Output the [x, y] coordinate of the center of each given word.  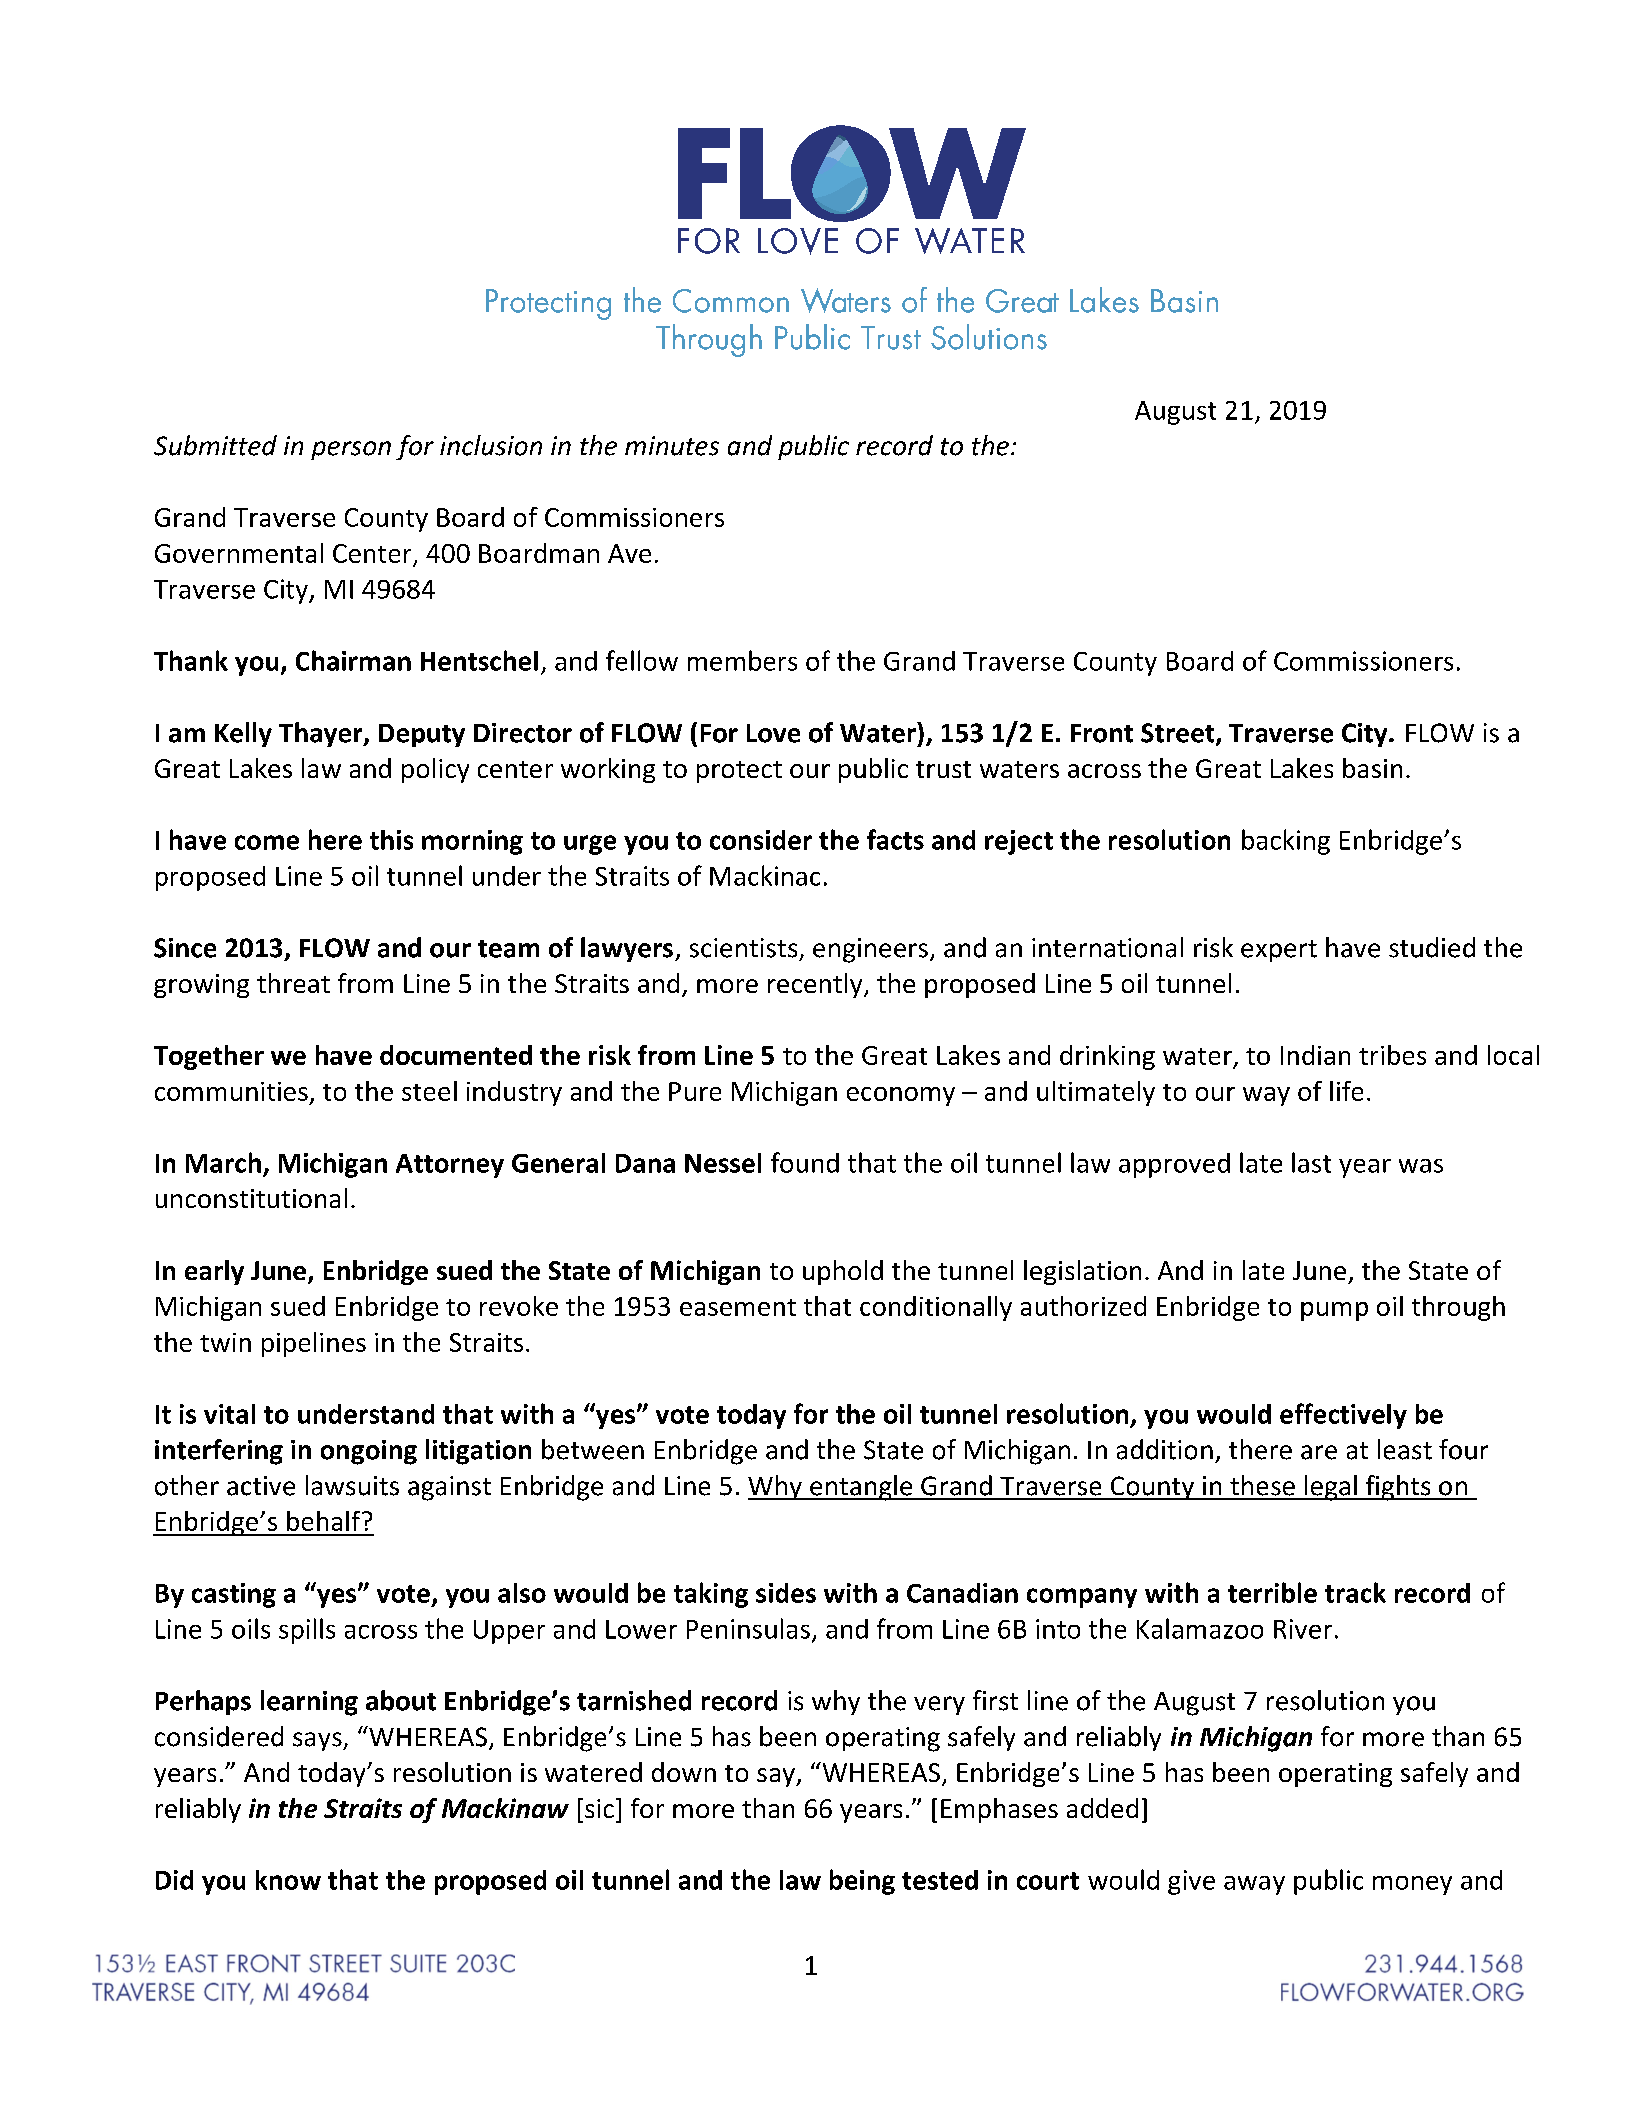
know [288, 1880]
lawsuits [352, 1485]
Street [1179, 734]
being [862, 1882]
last [1311, 1162]
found [805, 1162]
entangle [861, 1488]
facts [895, 839]
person [351, 450]
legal [1330, 1488]
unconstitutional [251, 1198]
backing [1286, 842]
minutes [672, 446]
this [391, 840]
